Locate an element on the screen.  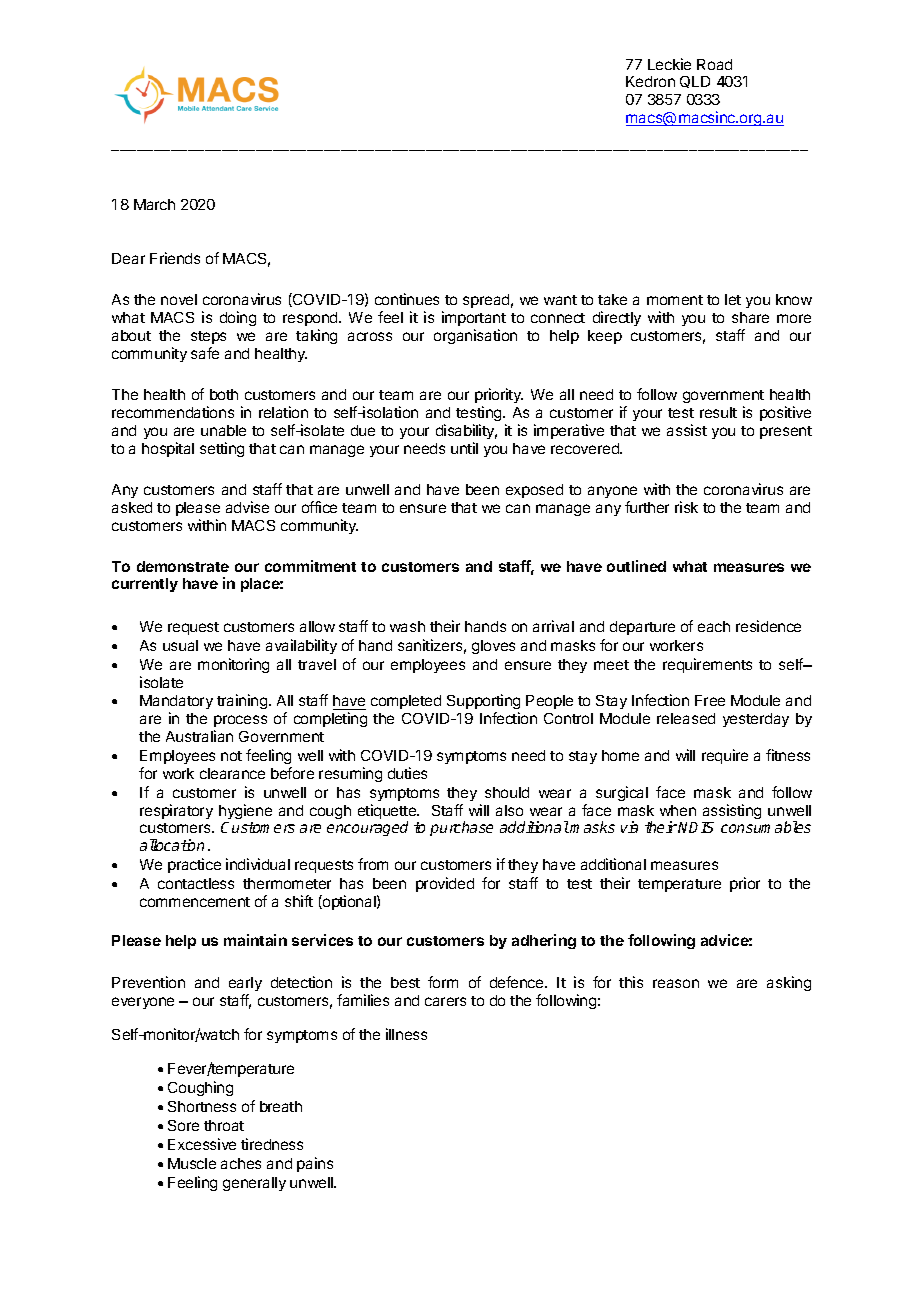
Excessive is located at coordinates (202, 1144).
